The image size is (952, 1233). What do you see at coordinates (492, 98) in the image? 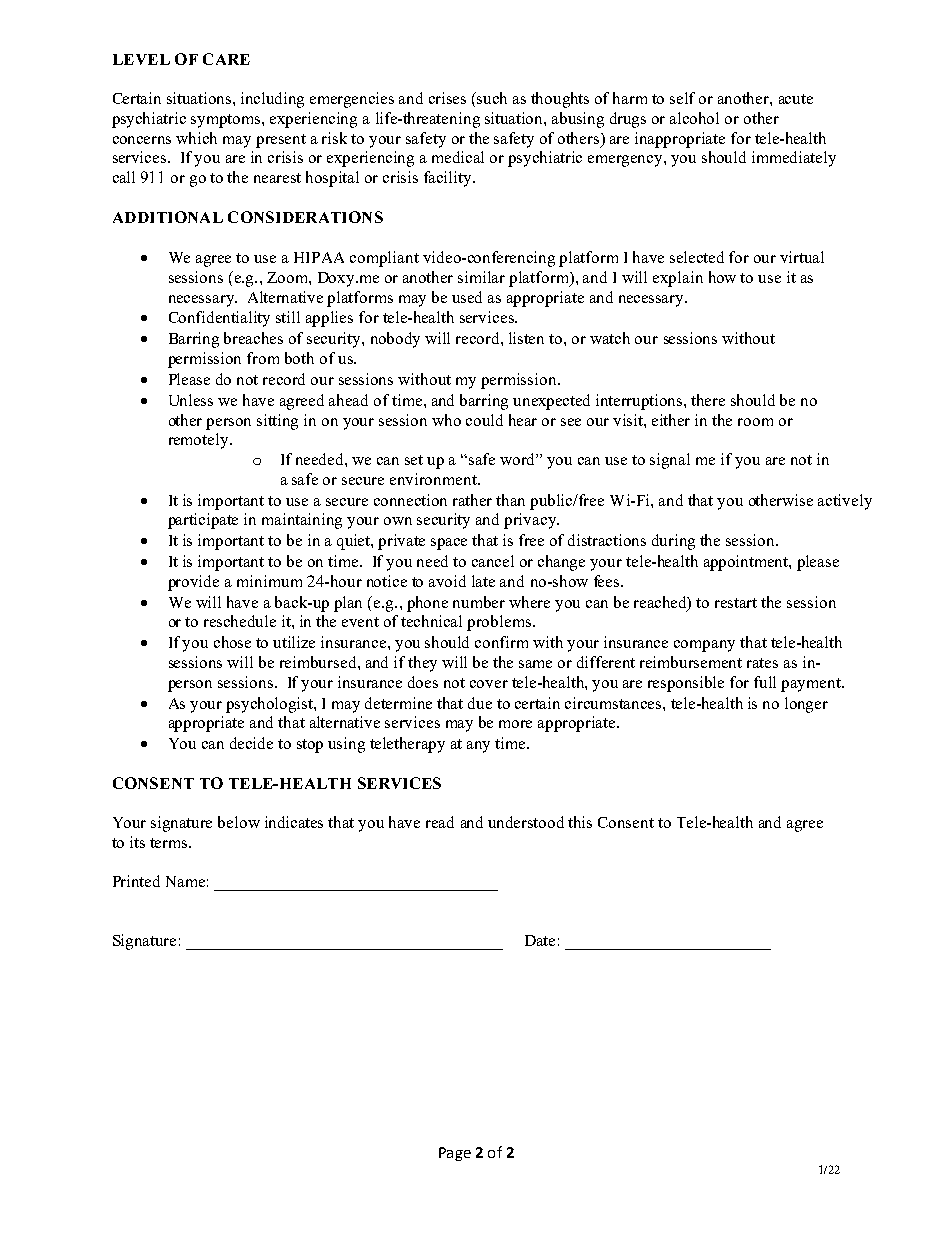
I see `such` at bounding box center [492, 98].
